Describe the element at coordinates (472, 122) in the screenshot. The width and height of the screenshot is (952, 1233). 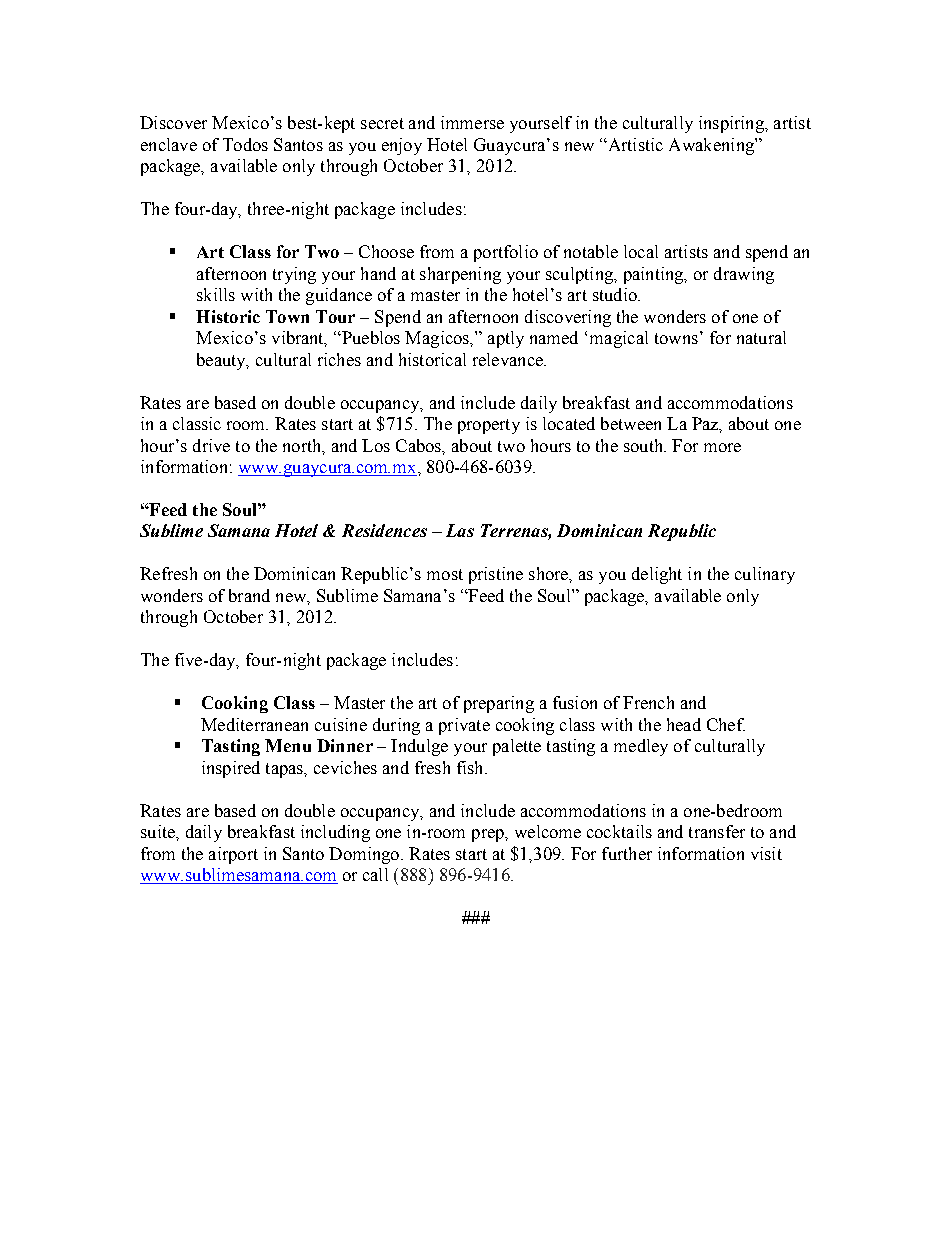
I see `immerse` at that location.
